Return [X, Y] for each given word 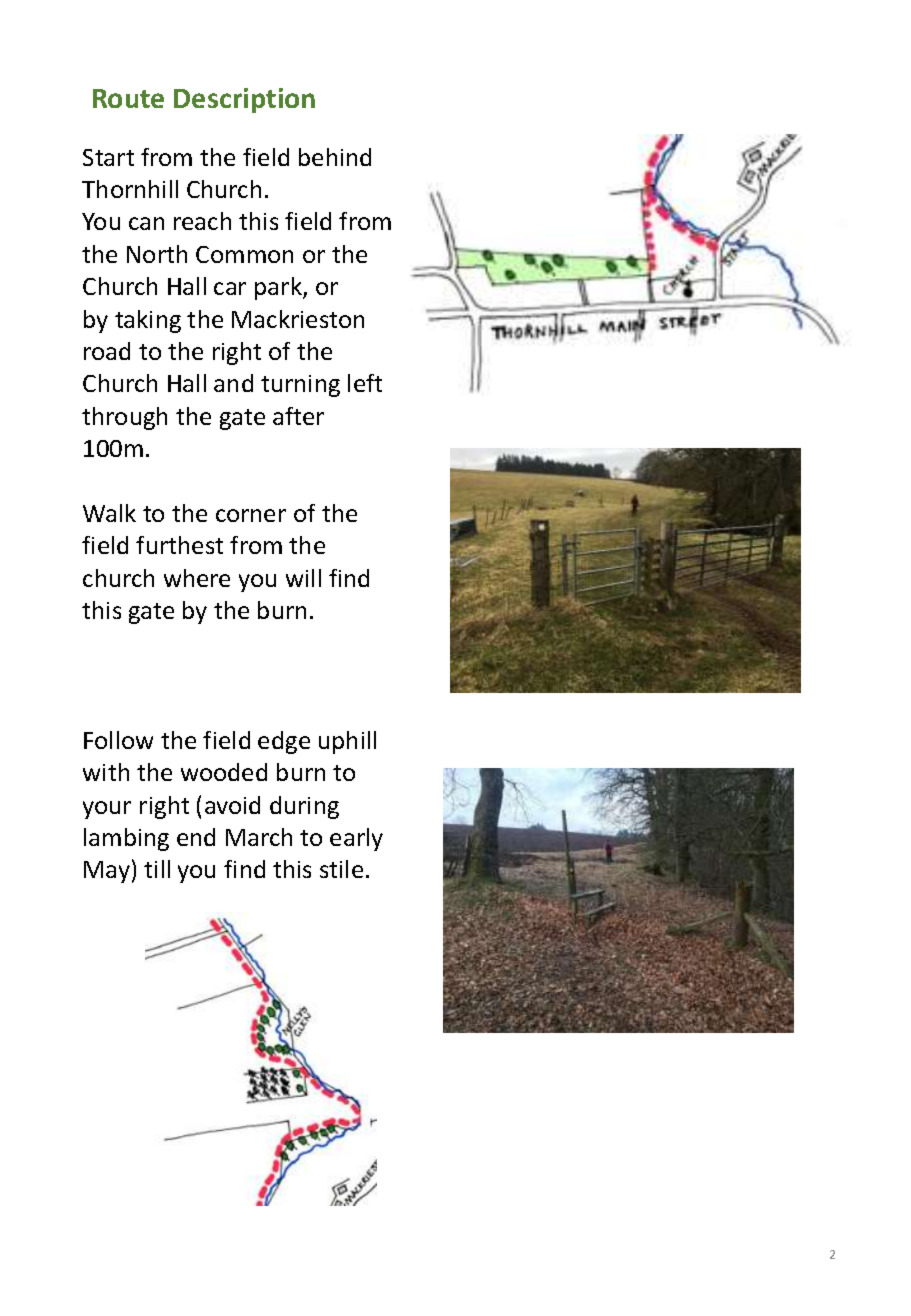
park [279, 288]
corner [251, 515]
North [157, 254]
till [157, 869]
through [124, 418]
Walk [109, 513]
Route [128, 98]
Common [244, 254]
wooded [224, 772]
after [298, 416]
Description [244, 100]
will [303, 578]
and [233, 383]
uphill [347, 742]
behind [335, 157]
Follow [118, 740]
